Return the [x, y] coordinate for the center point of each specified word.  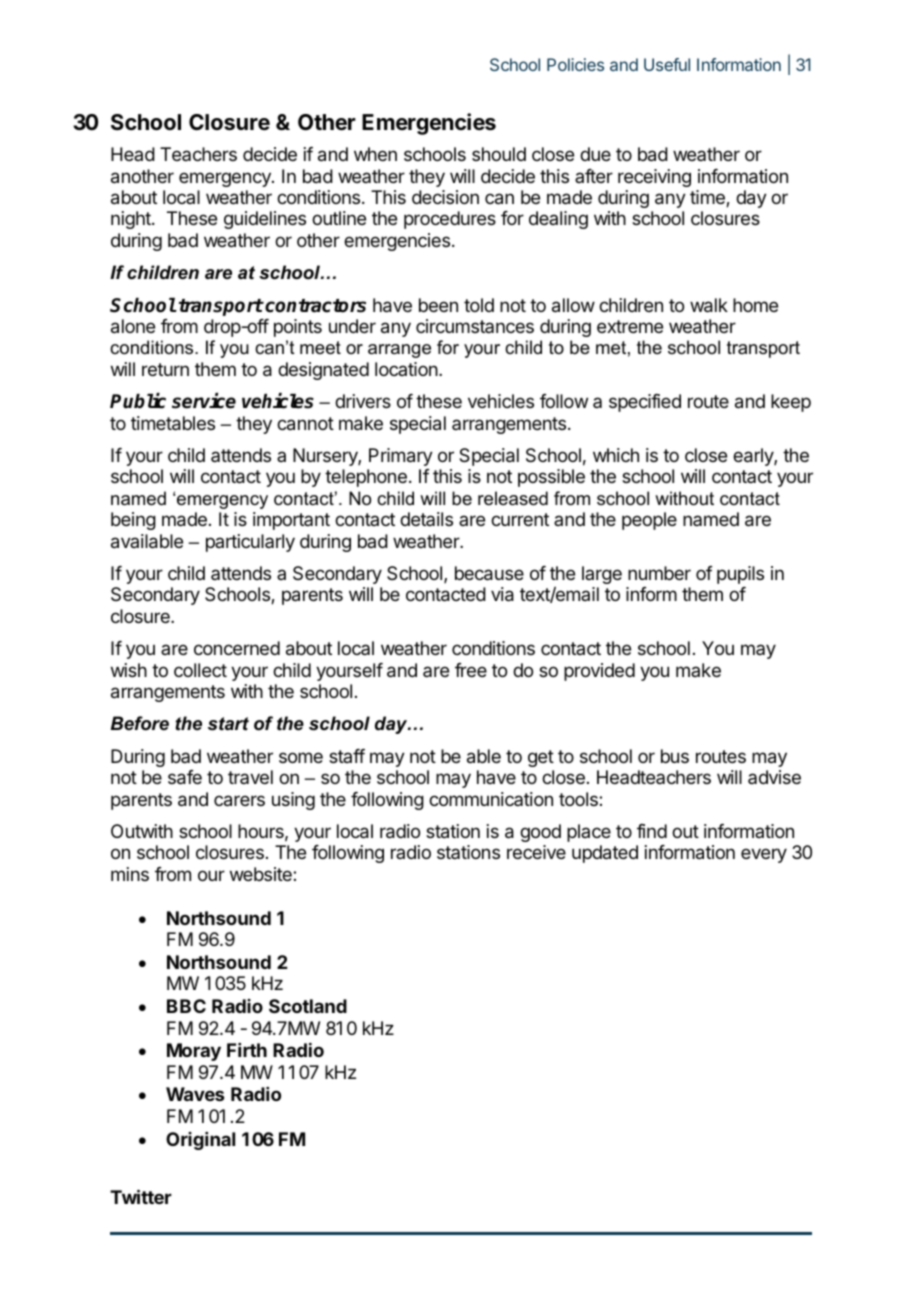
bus [675, 756]
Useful [667, 64]
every [764, 855]
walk [709, 305]
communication [491, 799]
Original [200, 1141]
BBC [186, 1006]
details [426, 519]
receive [536, 852]
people [649, 521]
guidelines [265, 220]
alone [133, 326]
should [499, 154]
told [479, 305]
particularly [250, 543]
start [228, 724]
